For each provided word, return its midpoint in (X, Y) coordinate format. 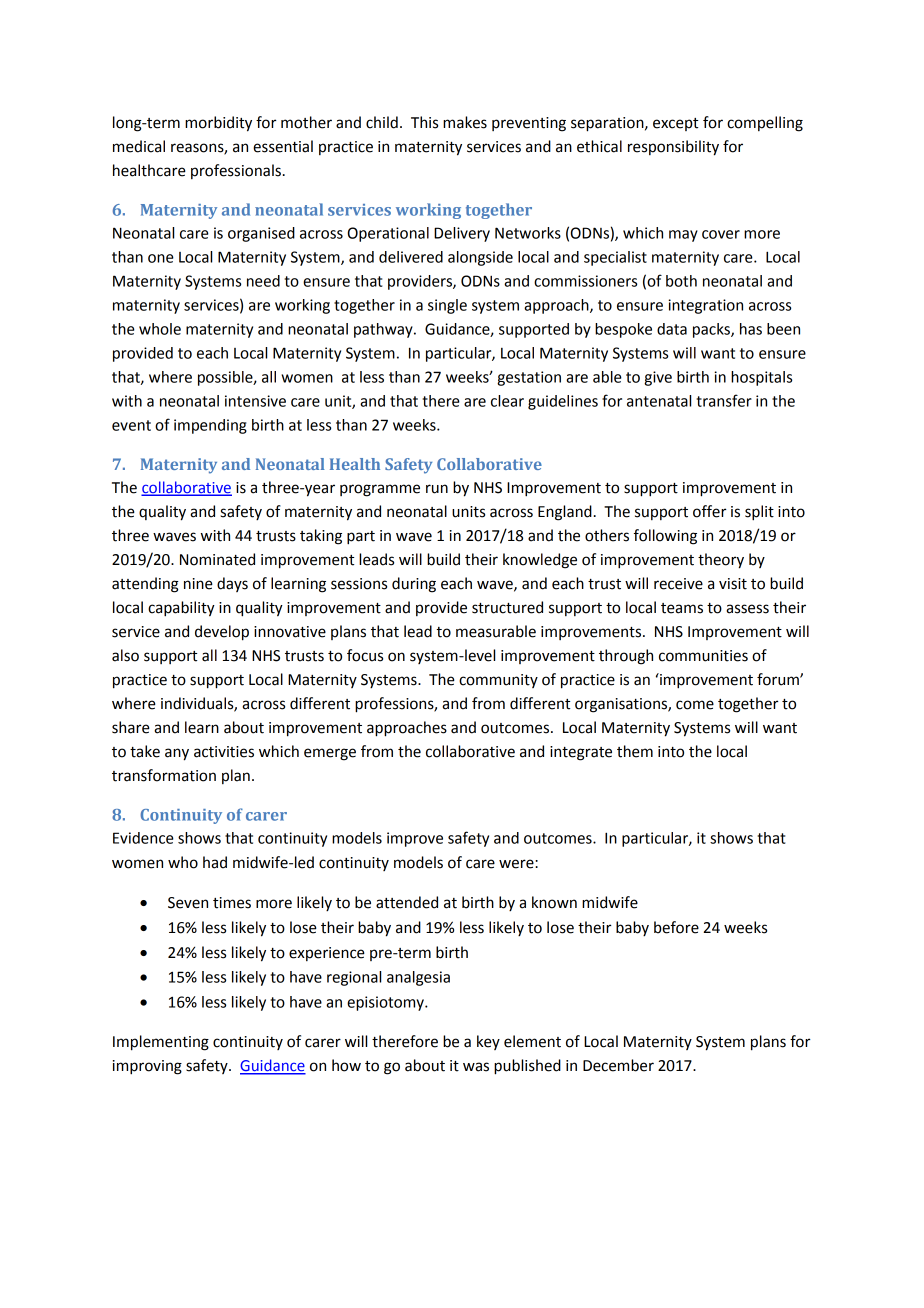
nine (198, 584)
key (488, 1042)
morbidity (218, 124)
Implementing (161, 1043)
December (618, 1065)
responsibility (673, 148)
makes (465, 122)
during (414, 585)
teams (682, 608)
